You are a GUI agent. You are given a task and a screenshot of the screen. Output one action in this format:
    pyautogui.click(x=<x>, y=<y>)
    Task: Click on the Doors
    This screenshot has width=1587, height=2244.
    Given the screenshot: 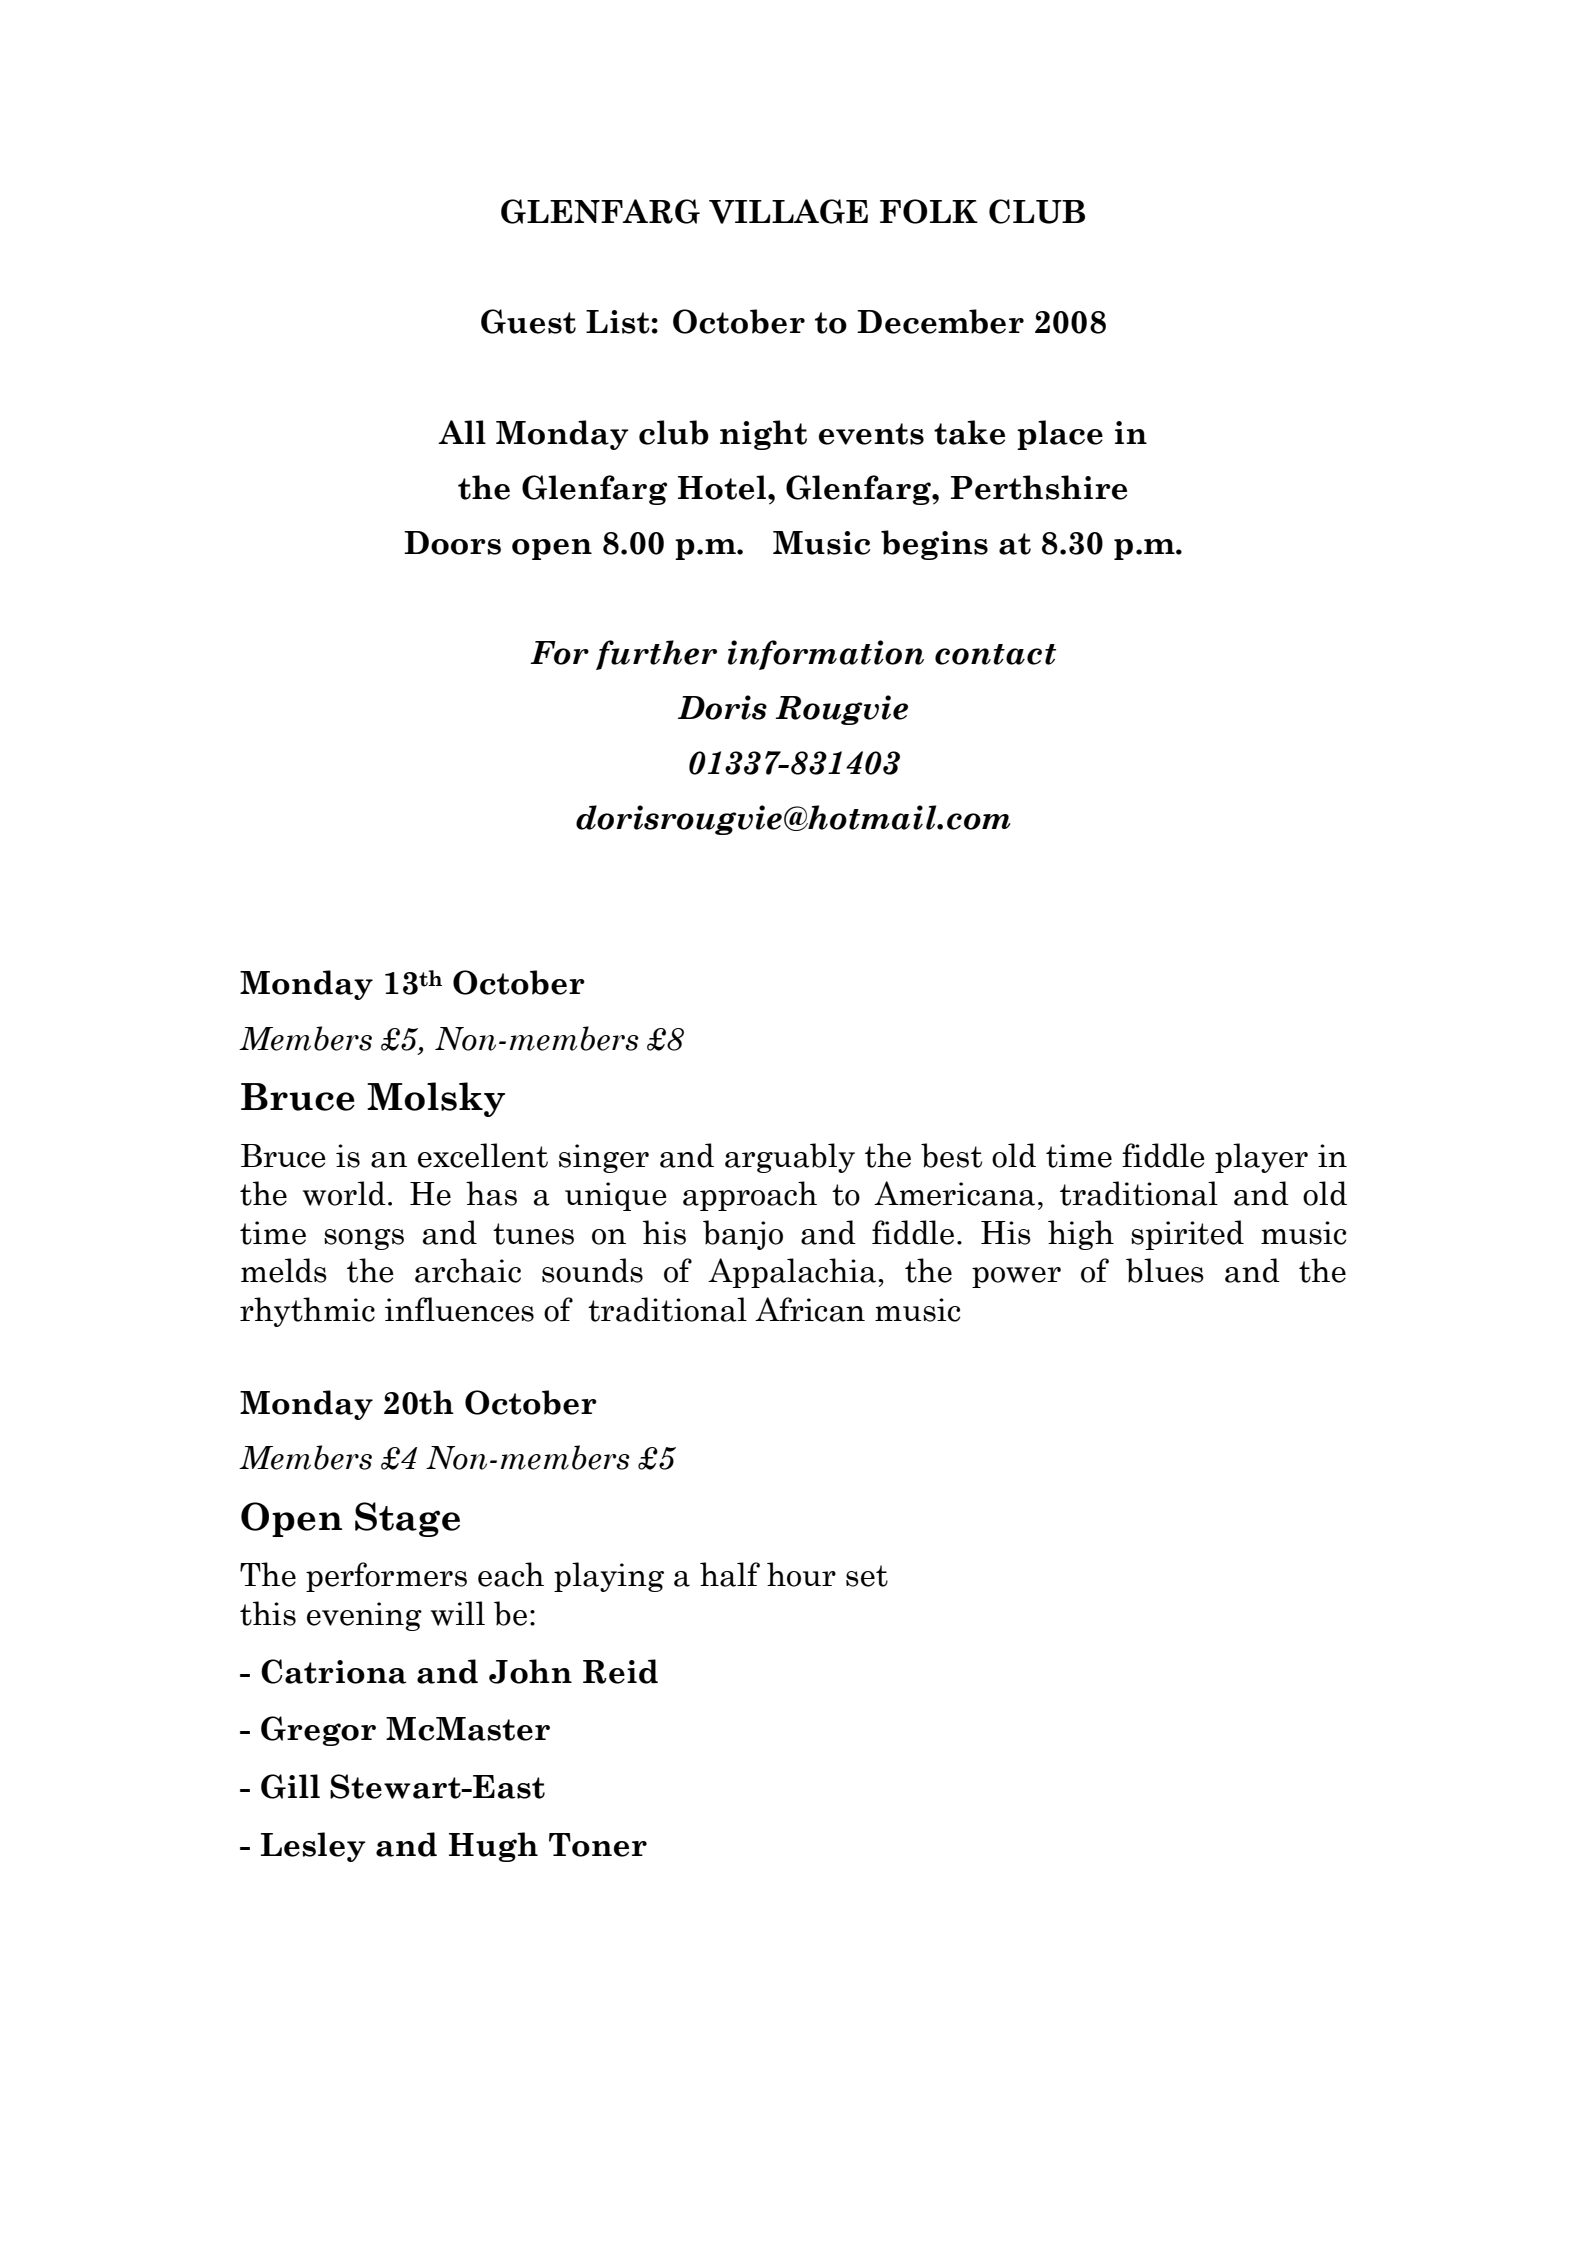 What is the action you would take?
    pyautogui.click(x=452, y=543)
